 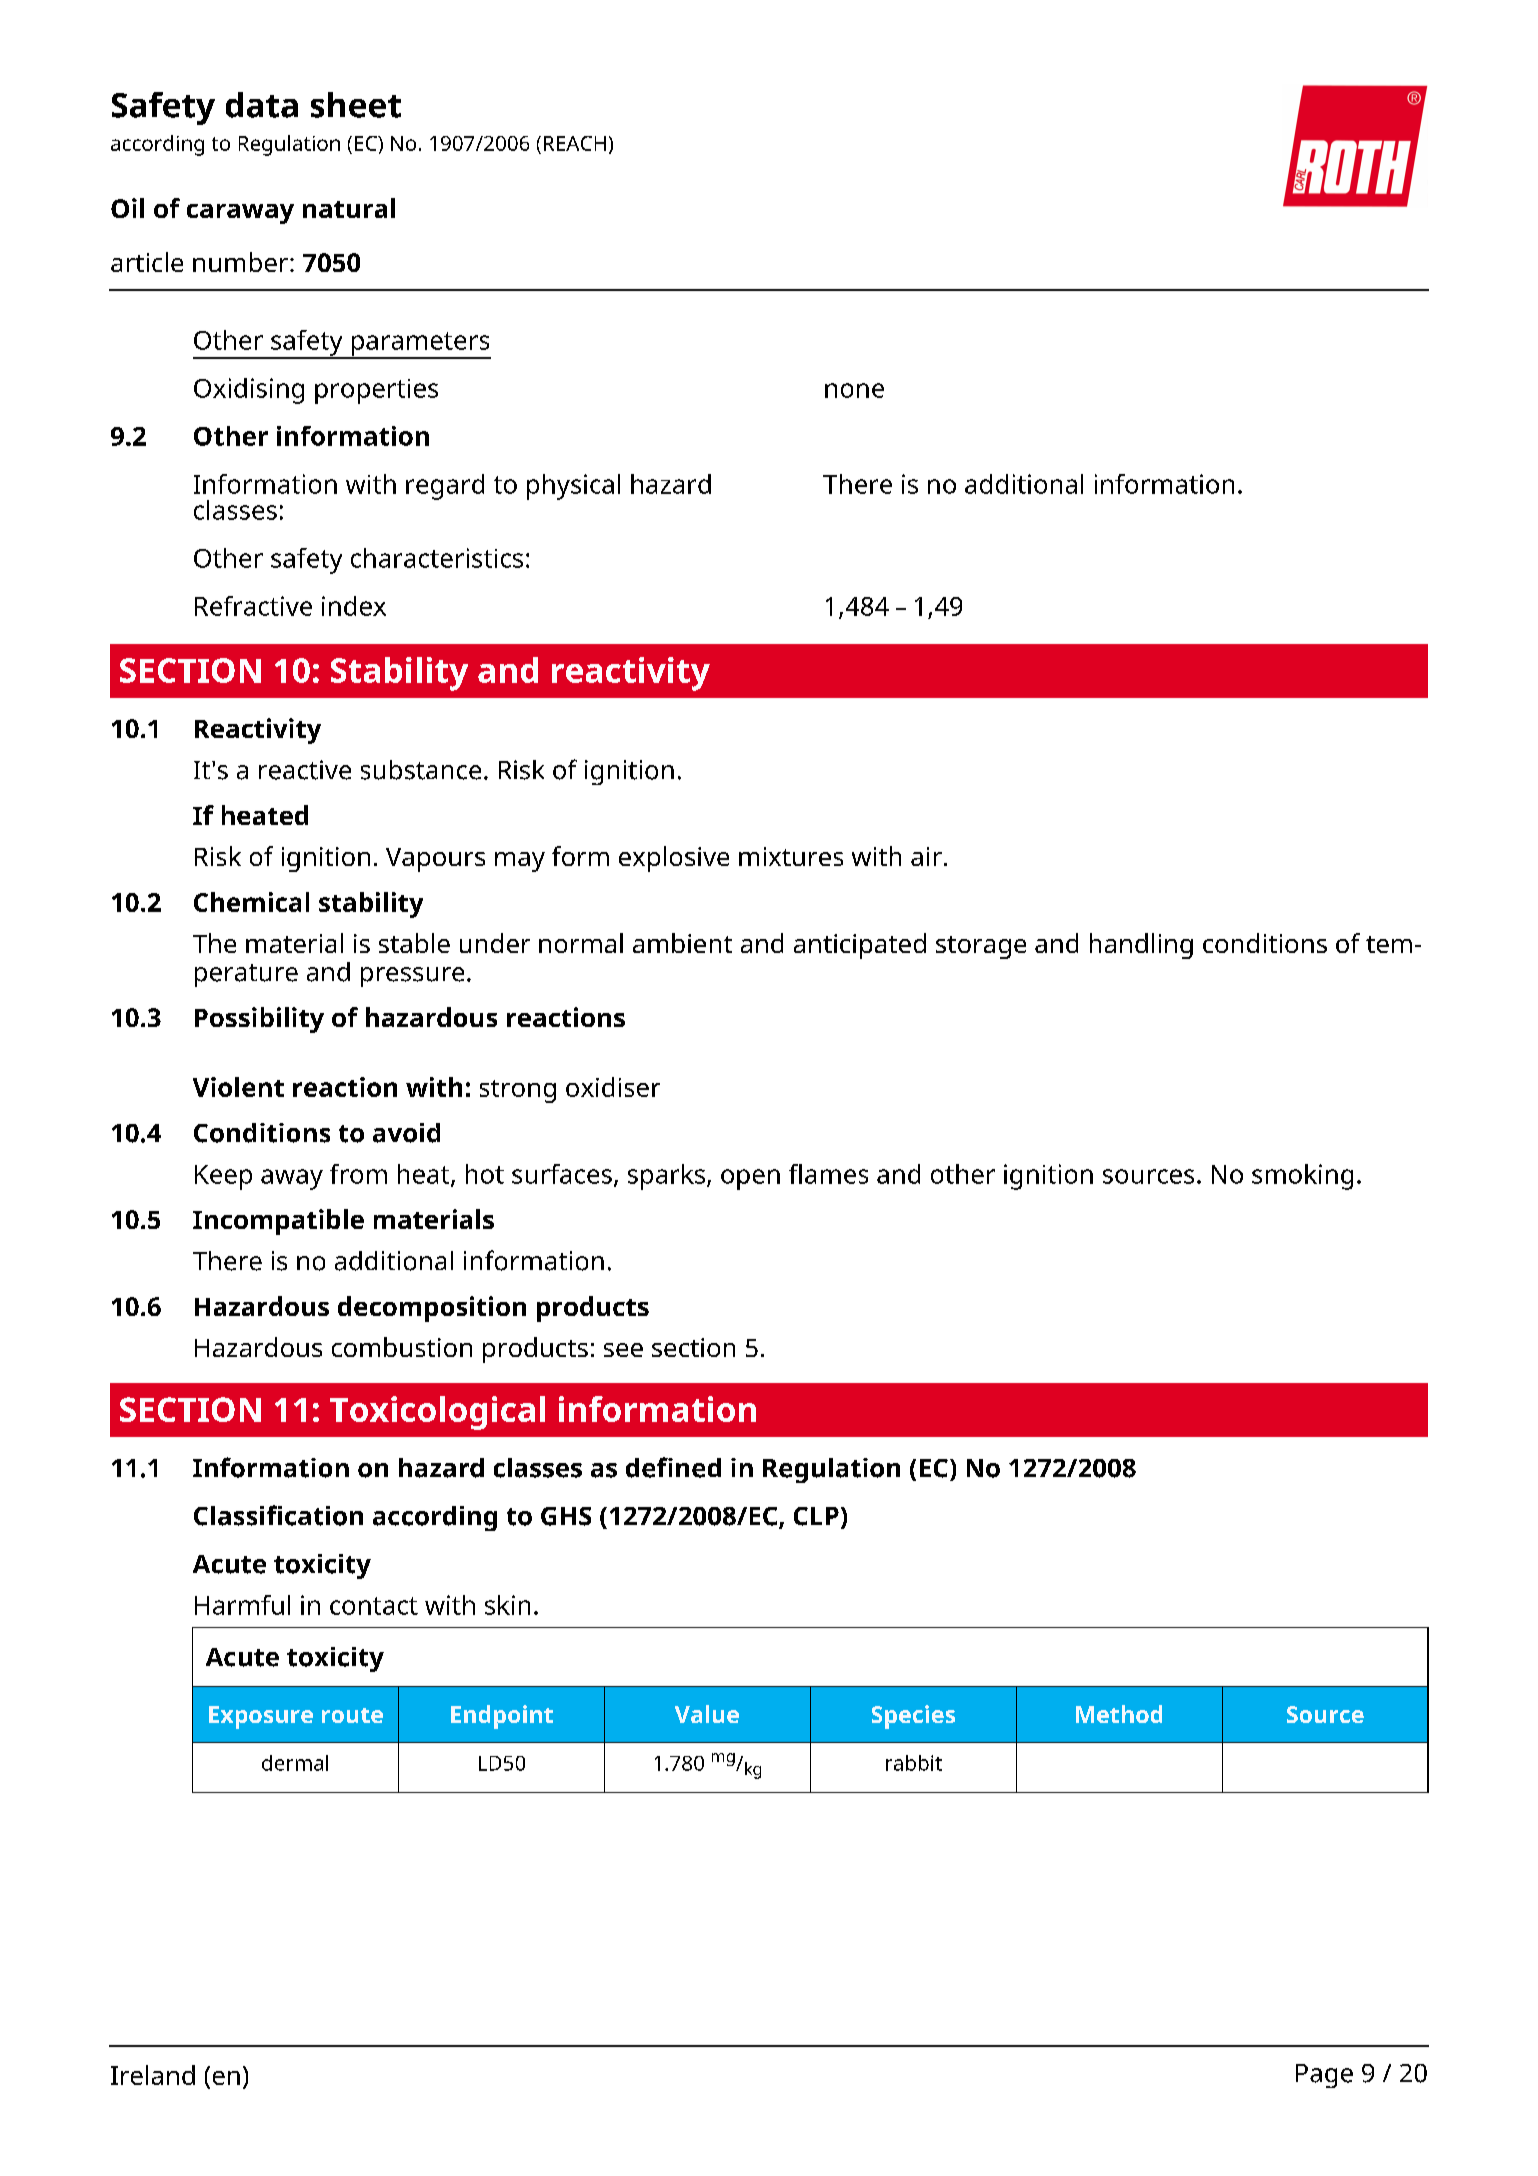 What do you see at coordinates (750, 1179) in the screenshot?
I see `open` at bounding box center [750, 1179].
